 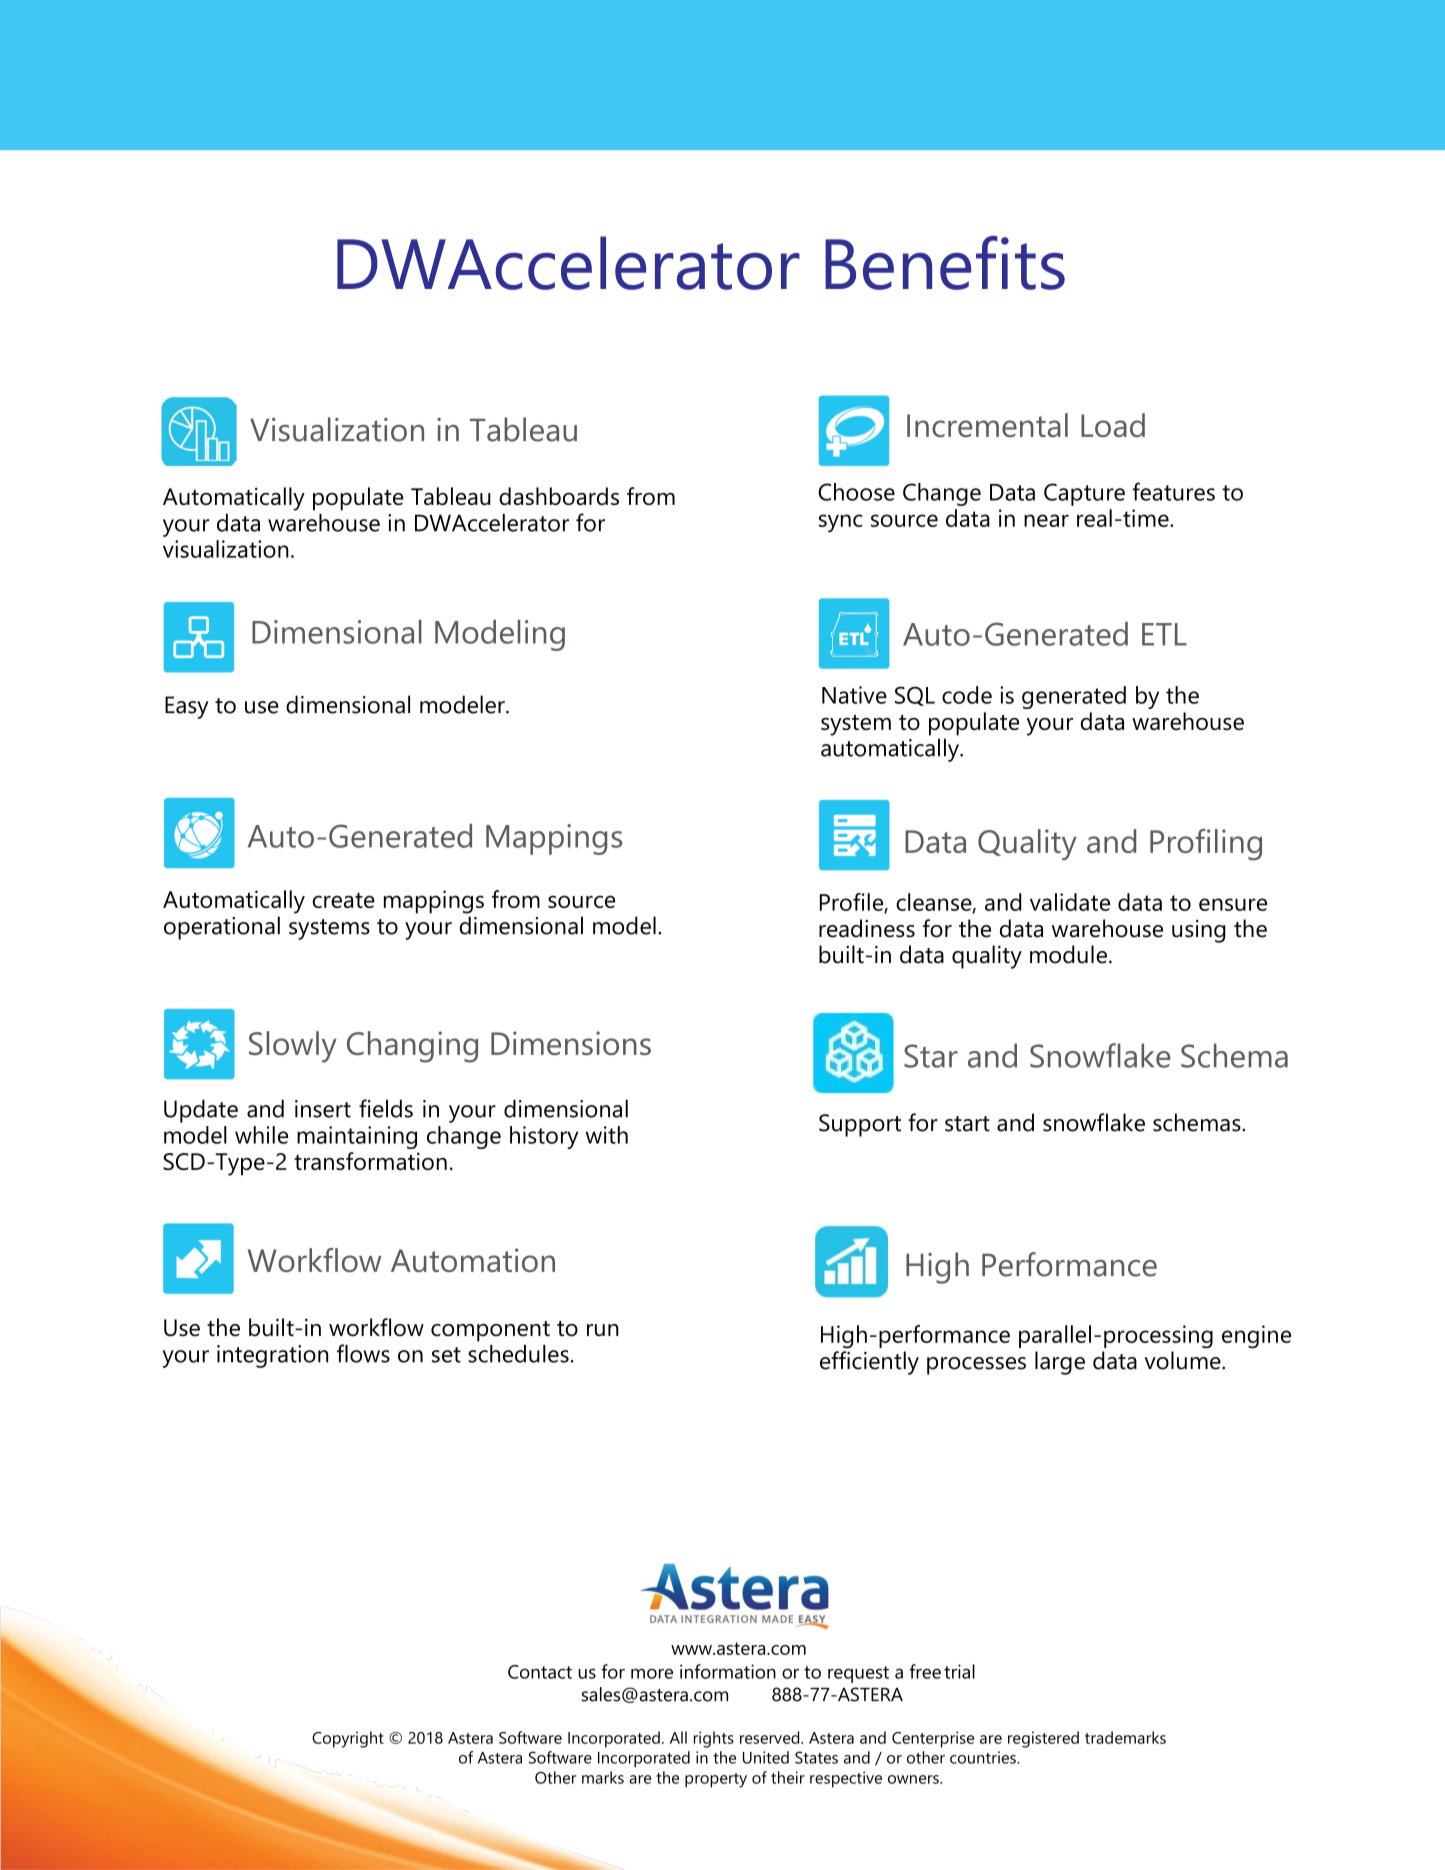 What do you see at coordinates (559, 496) in the screenshot?
I see `dashboards` at bounding box center [559, 496].
